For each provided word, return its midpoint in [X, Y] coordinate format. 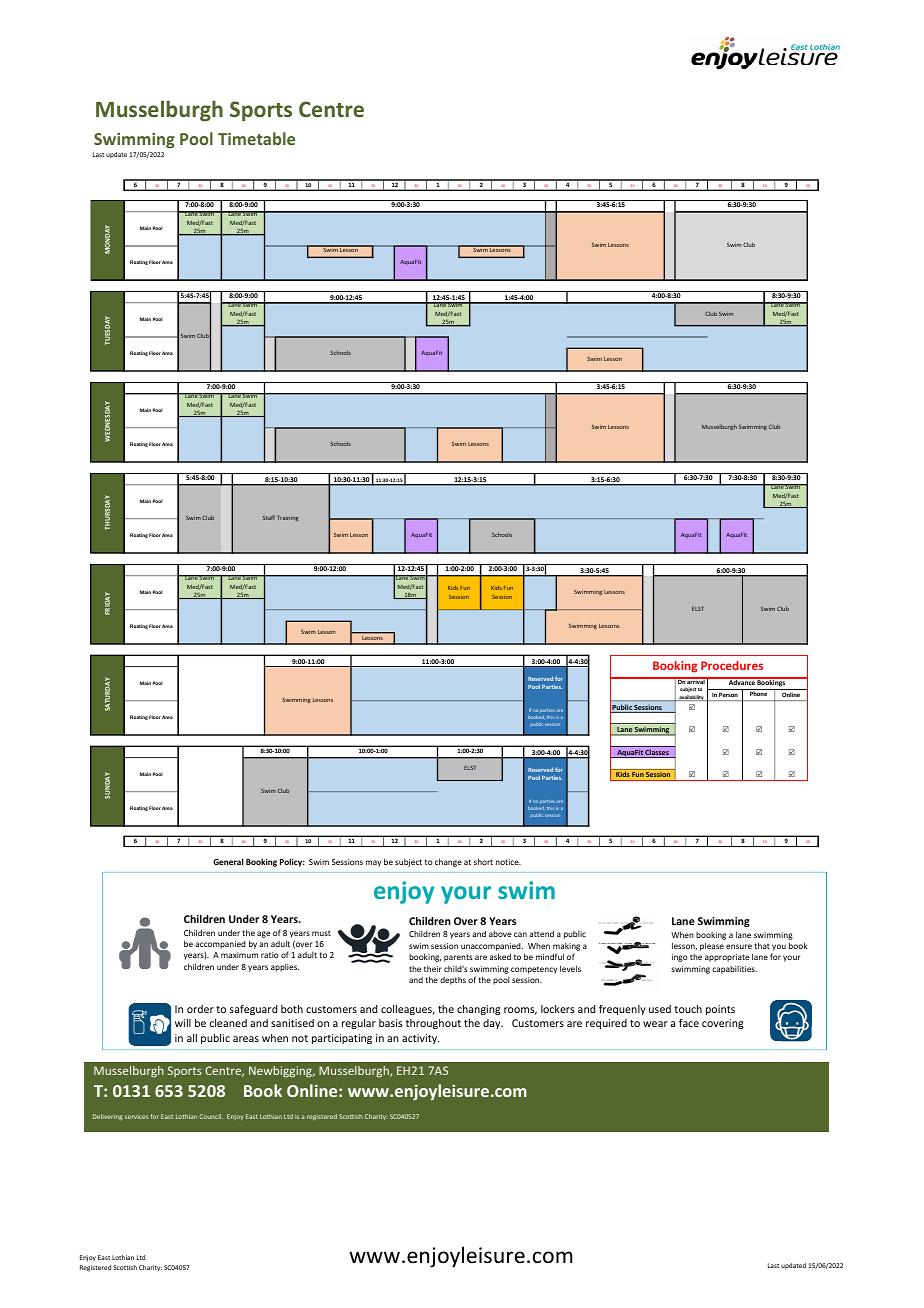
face [689, 1023]
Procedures [732, 665]
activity [420, 1039]
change [448, 862]
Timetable [256, 138]
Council [211, 1116]
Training [288, 518]
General [228, 861]
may [373, 863]
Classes [657, 753]
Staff [269, 517]
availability [691, 698]
